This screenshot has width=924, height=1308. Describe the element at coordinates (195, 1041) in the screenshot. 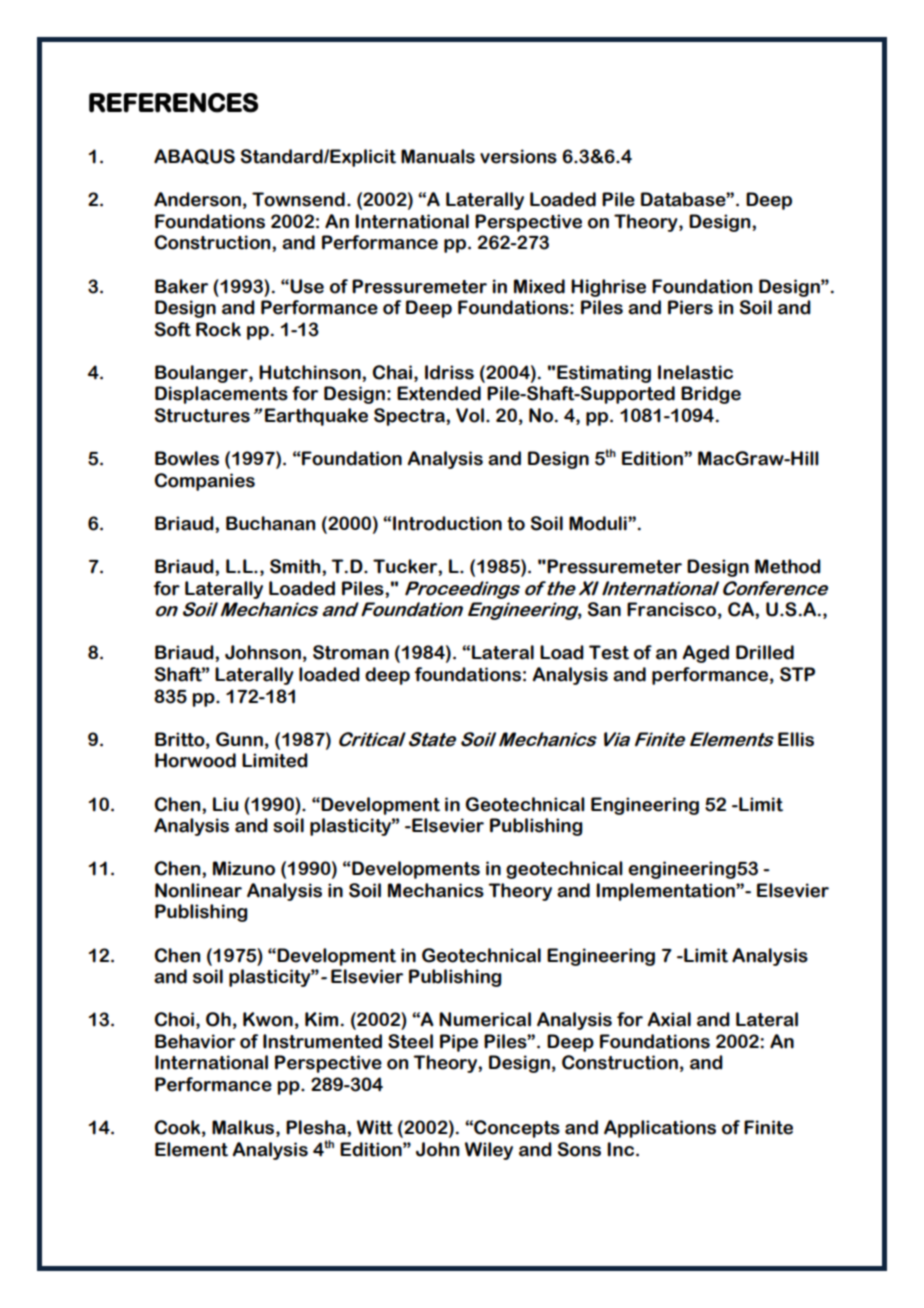

I see `Behavior` at that location.
